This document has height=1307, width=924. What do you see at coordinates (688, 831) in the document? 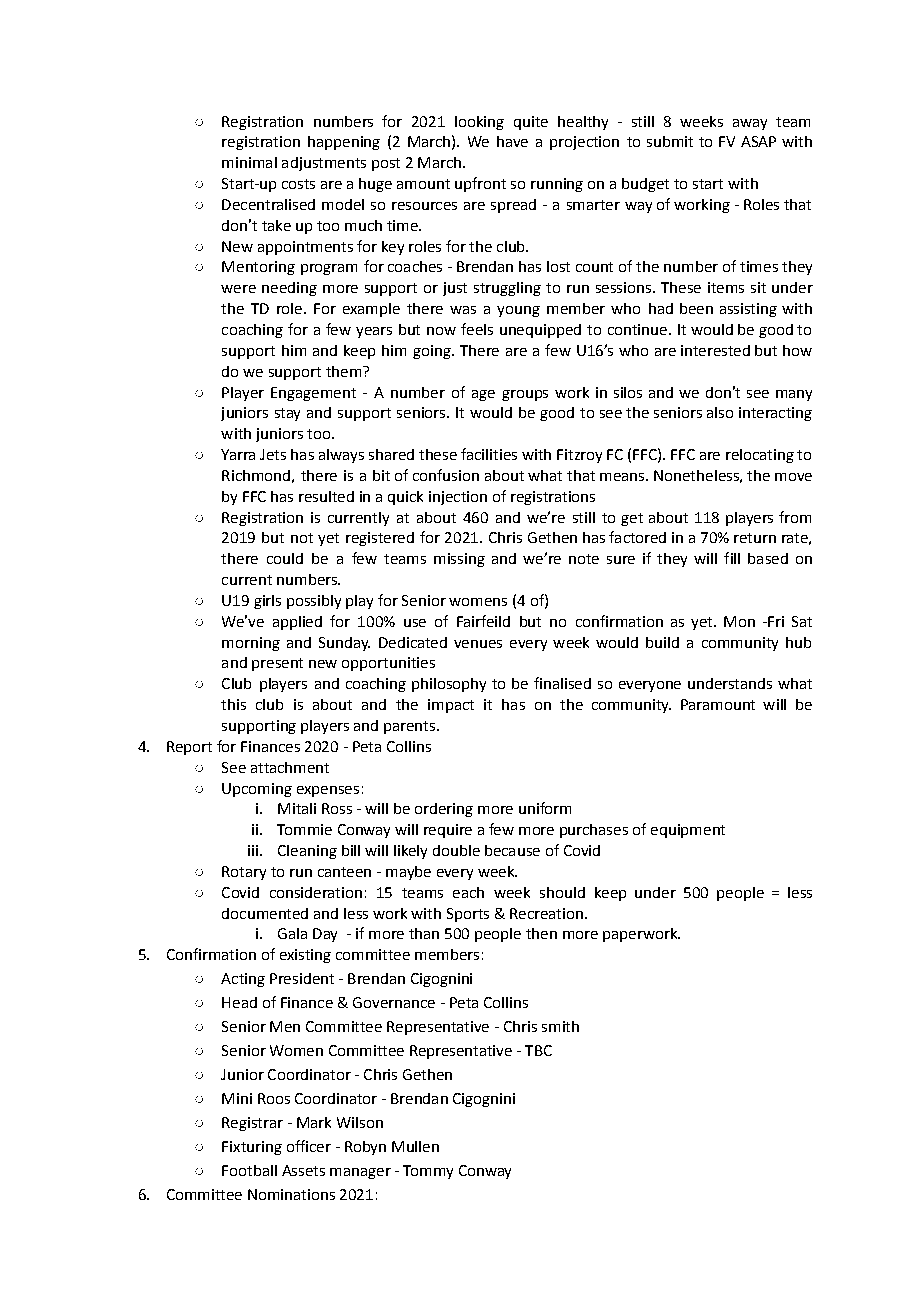
I see `equipment` at bounding box center [688, 831].
